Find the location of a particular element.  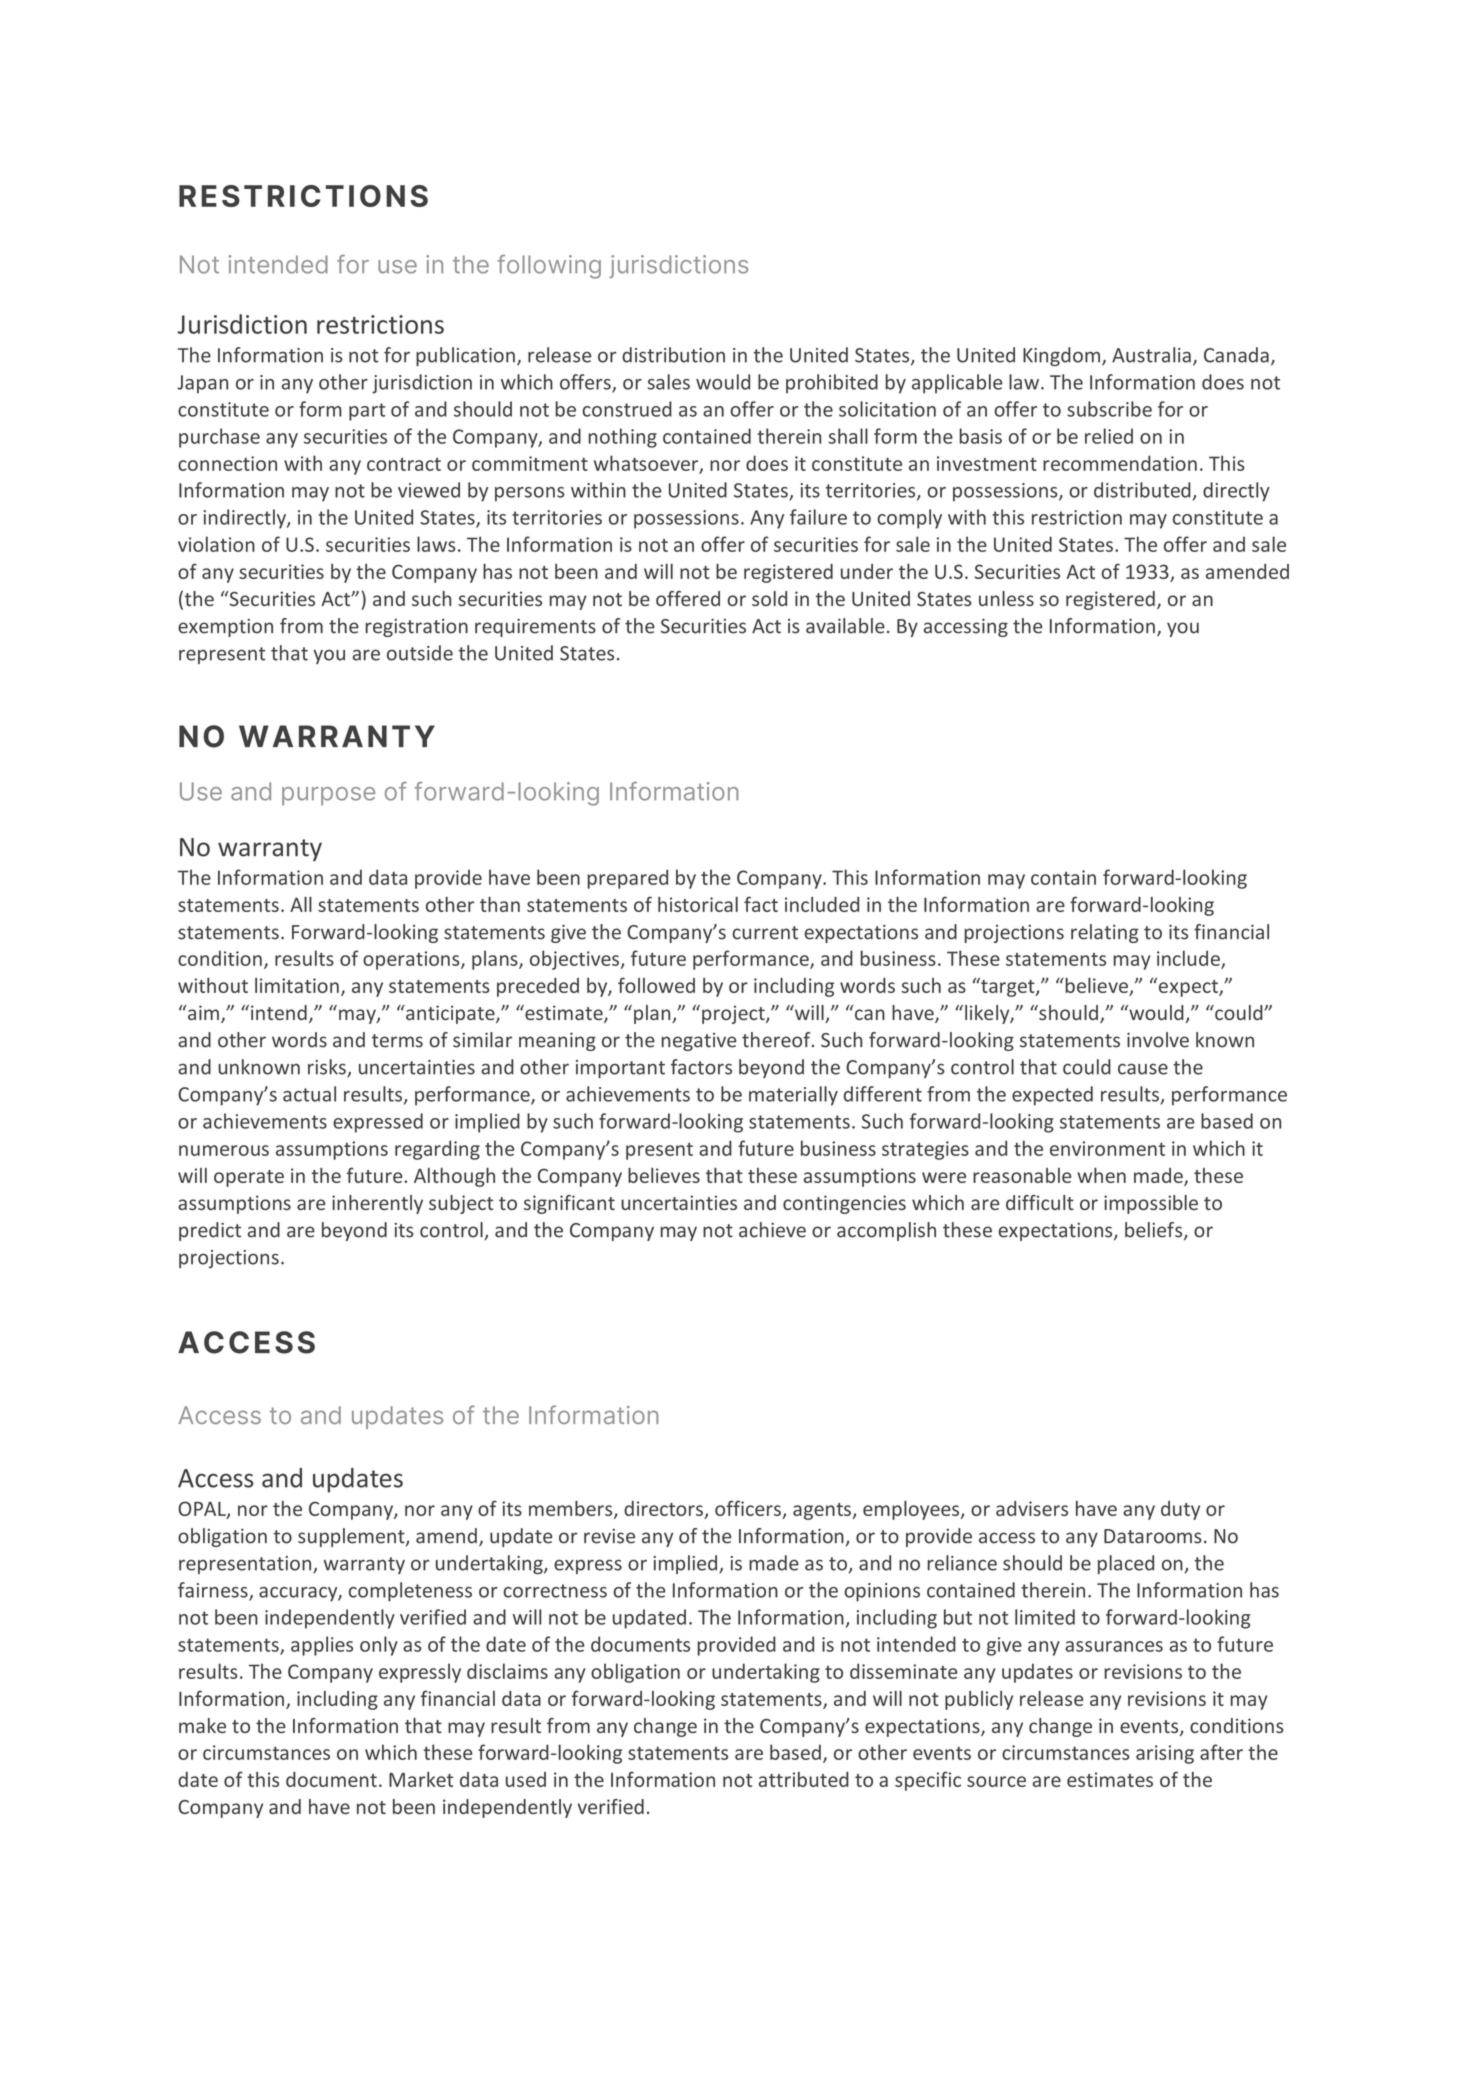

arising is located at coordinates (1165, 1754).
